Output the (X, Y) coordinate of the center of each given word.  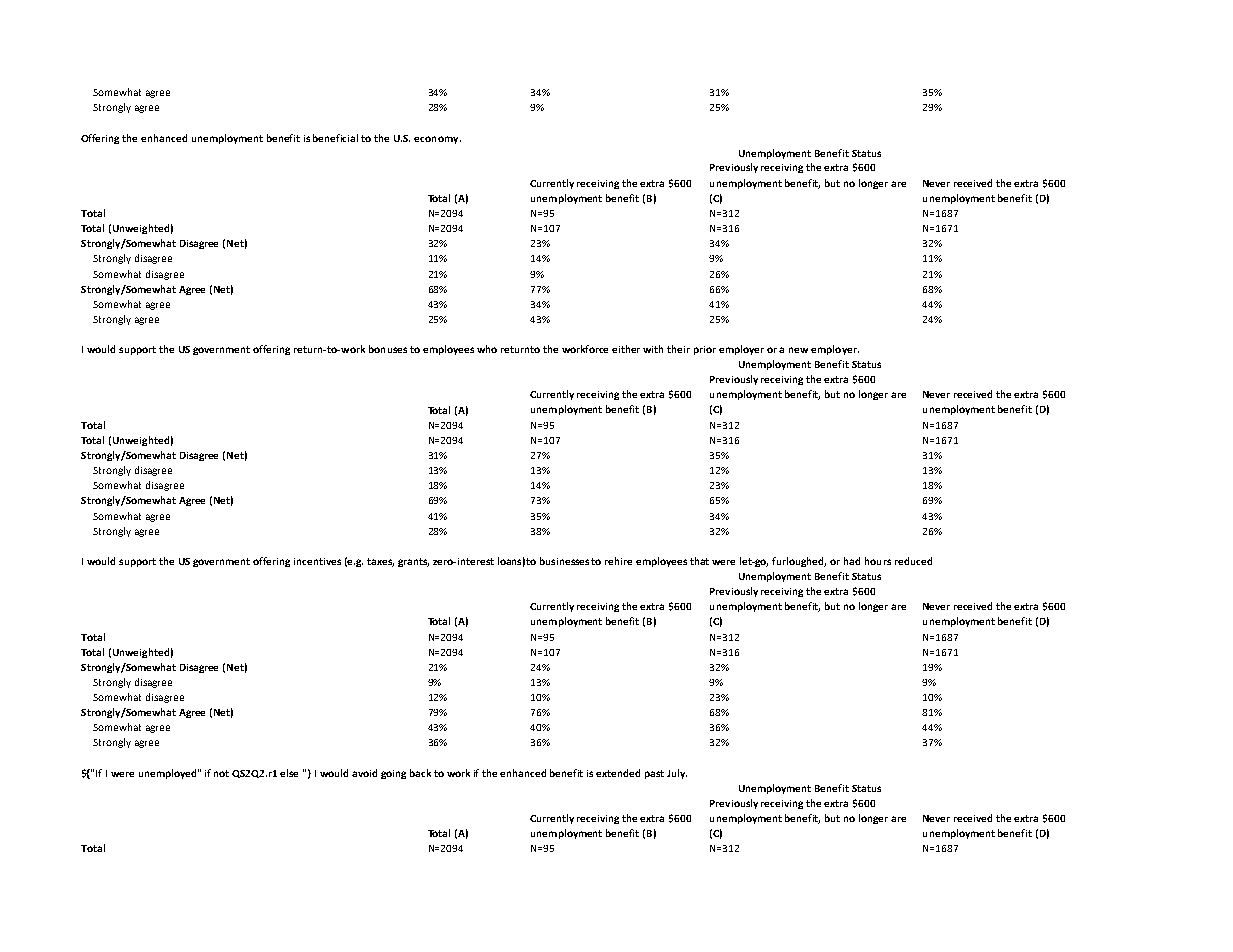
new (798, 350)
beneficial (335, 138)
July (677, 774)
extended (618, 773)
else (289, 773)
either (626, 349)
